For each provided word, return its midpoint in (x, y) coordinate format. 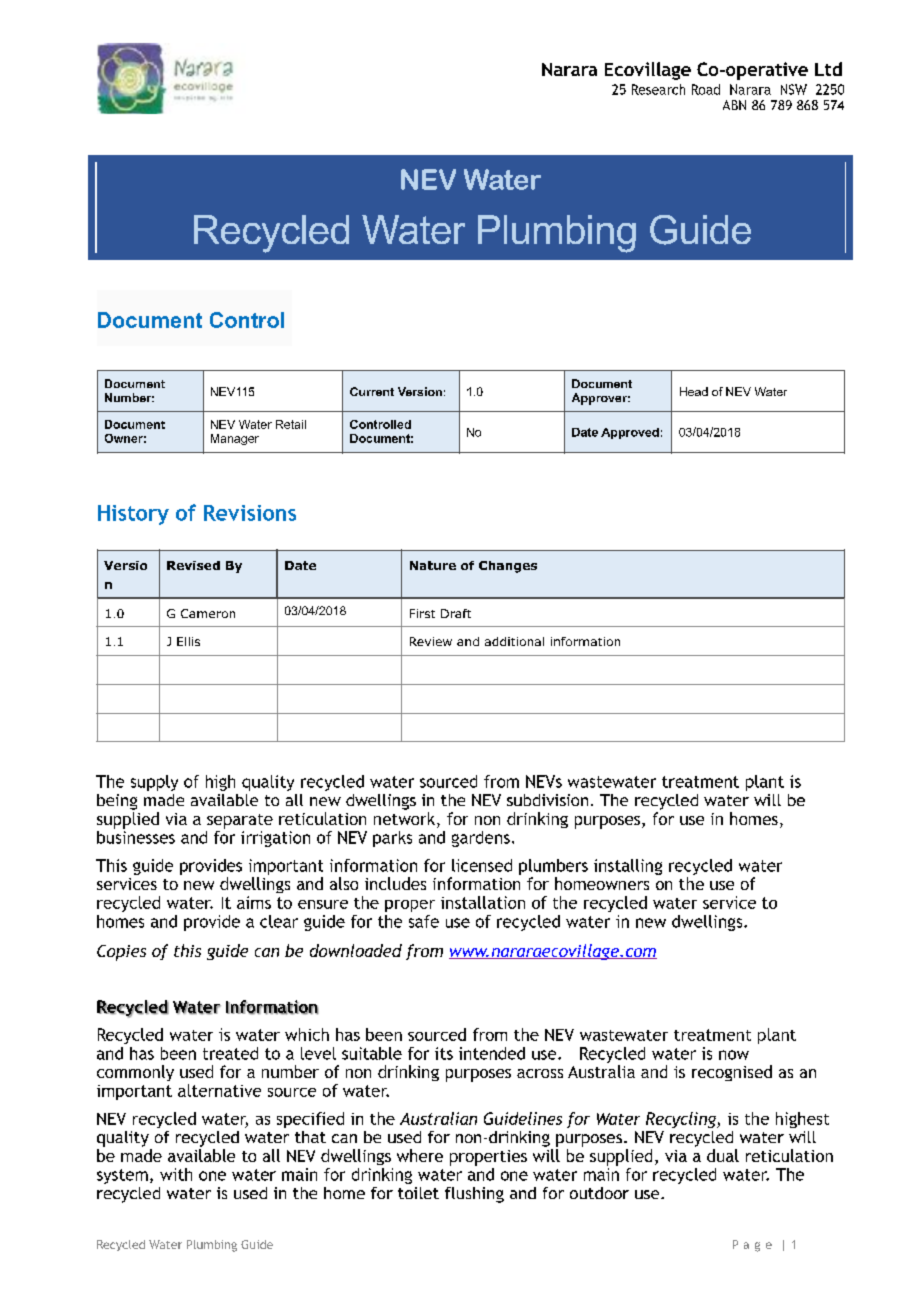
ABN (734, 105)
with (176, 1174)
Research (658, 89)
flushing (474, 1195)
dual (723, 1155)
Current (372, 391)
